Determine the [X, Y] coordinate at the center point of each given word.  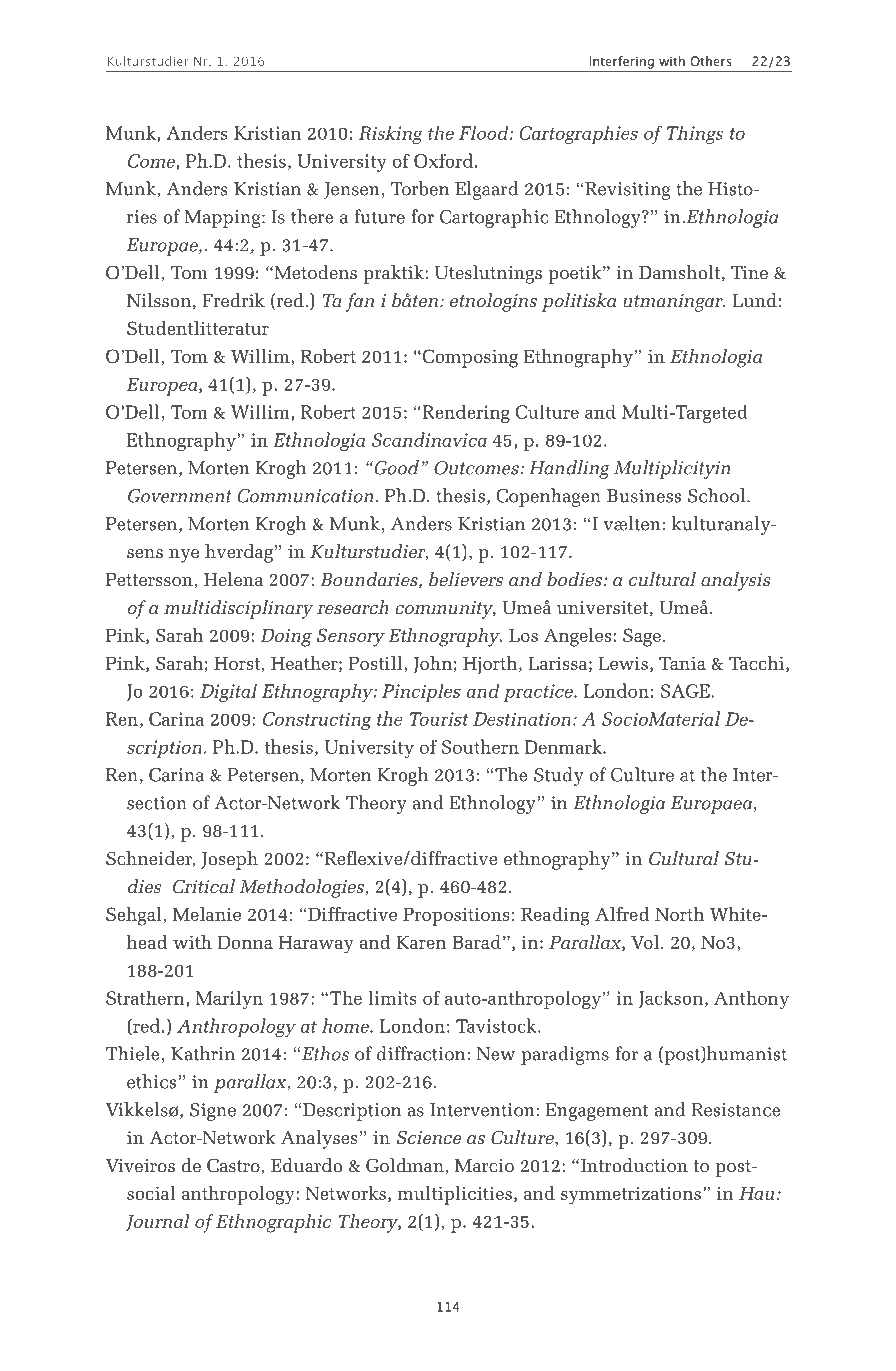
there [312, 216]
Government [180, 496]
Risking [391, 135]
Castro [233, 1165]
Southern [480, 746]
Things [695, 135]
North [679, 914]
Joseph [229, 860]
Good [395, 467]
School [718, 495]
